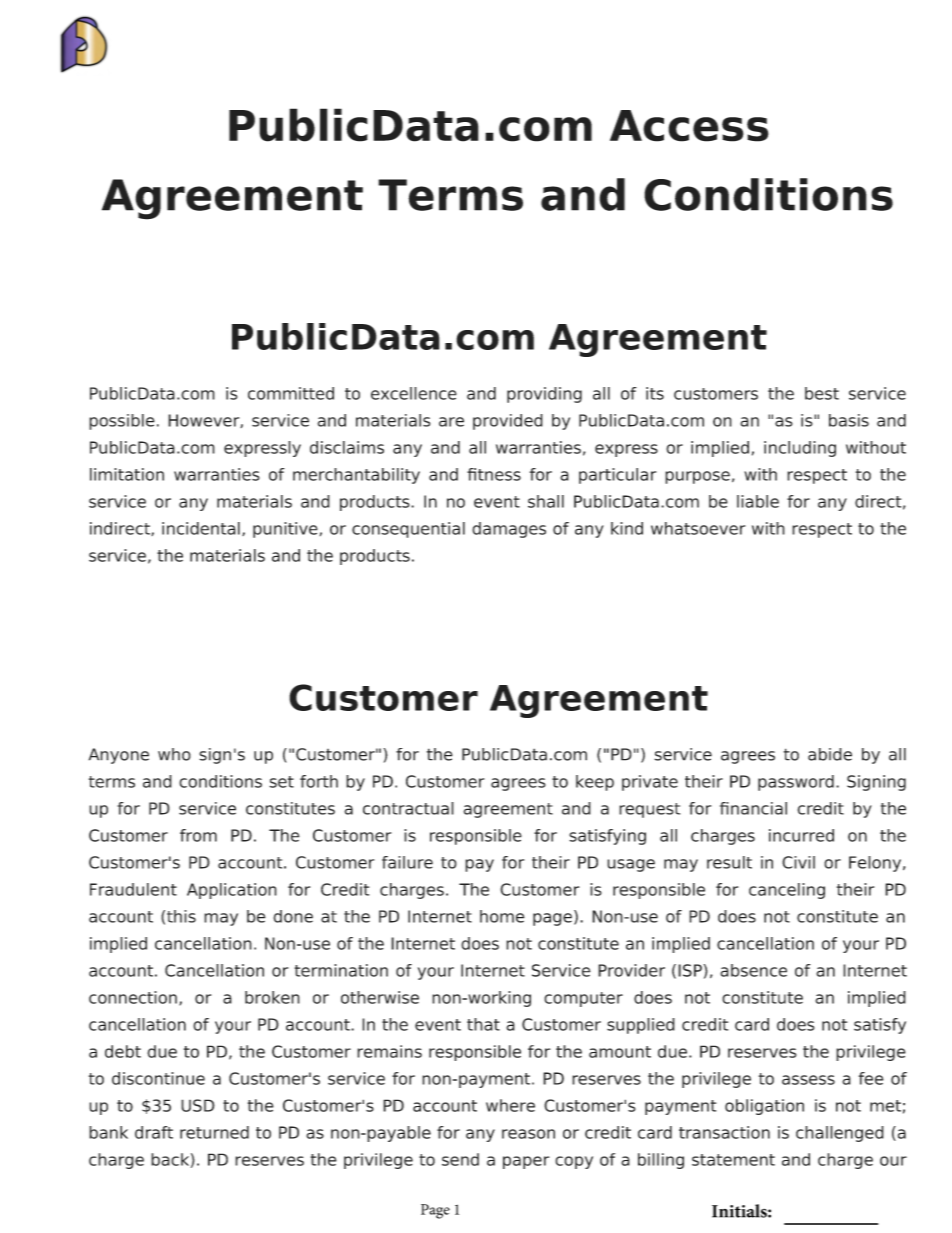 This document has height=1233, width=952. What do you see at coordinates (689, 126) in the document?
I see `Access` at bounding box center [689, 126].
